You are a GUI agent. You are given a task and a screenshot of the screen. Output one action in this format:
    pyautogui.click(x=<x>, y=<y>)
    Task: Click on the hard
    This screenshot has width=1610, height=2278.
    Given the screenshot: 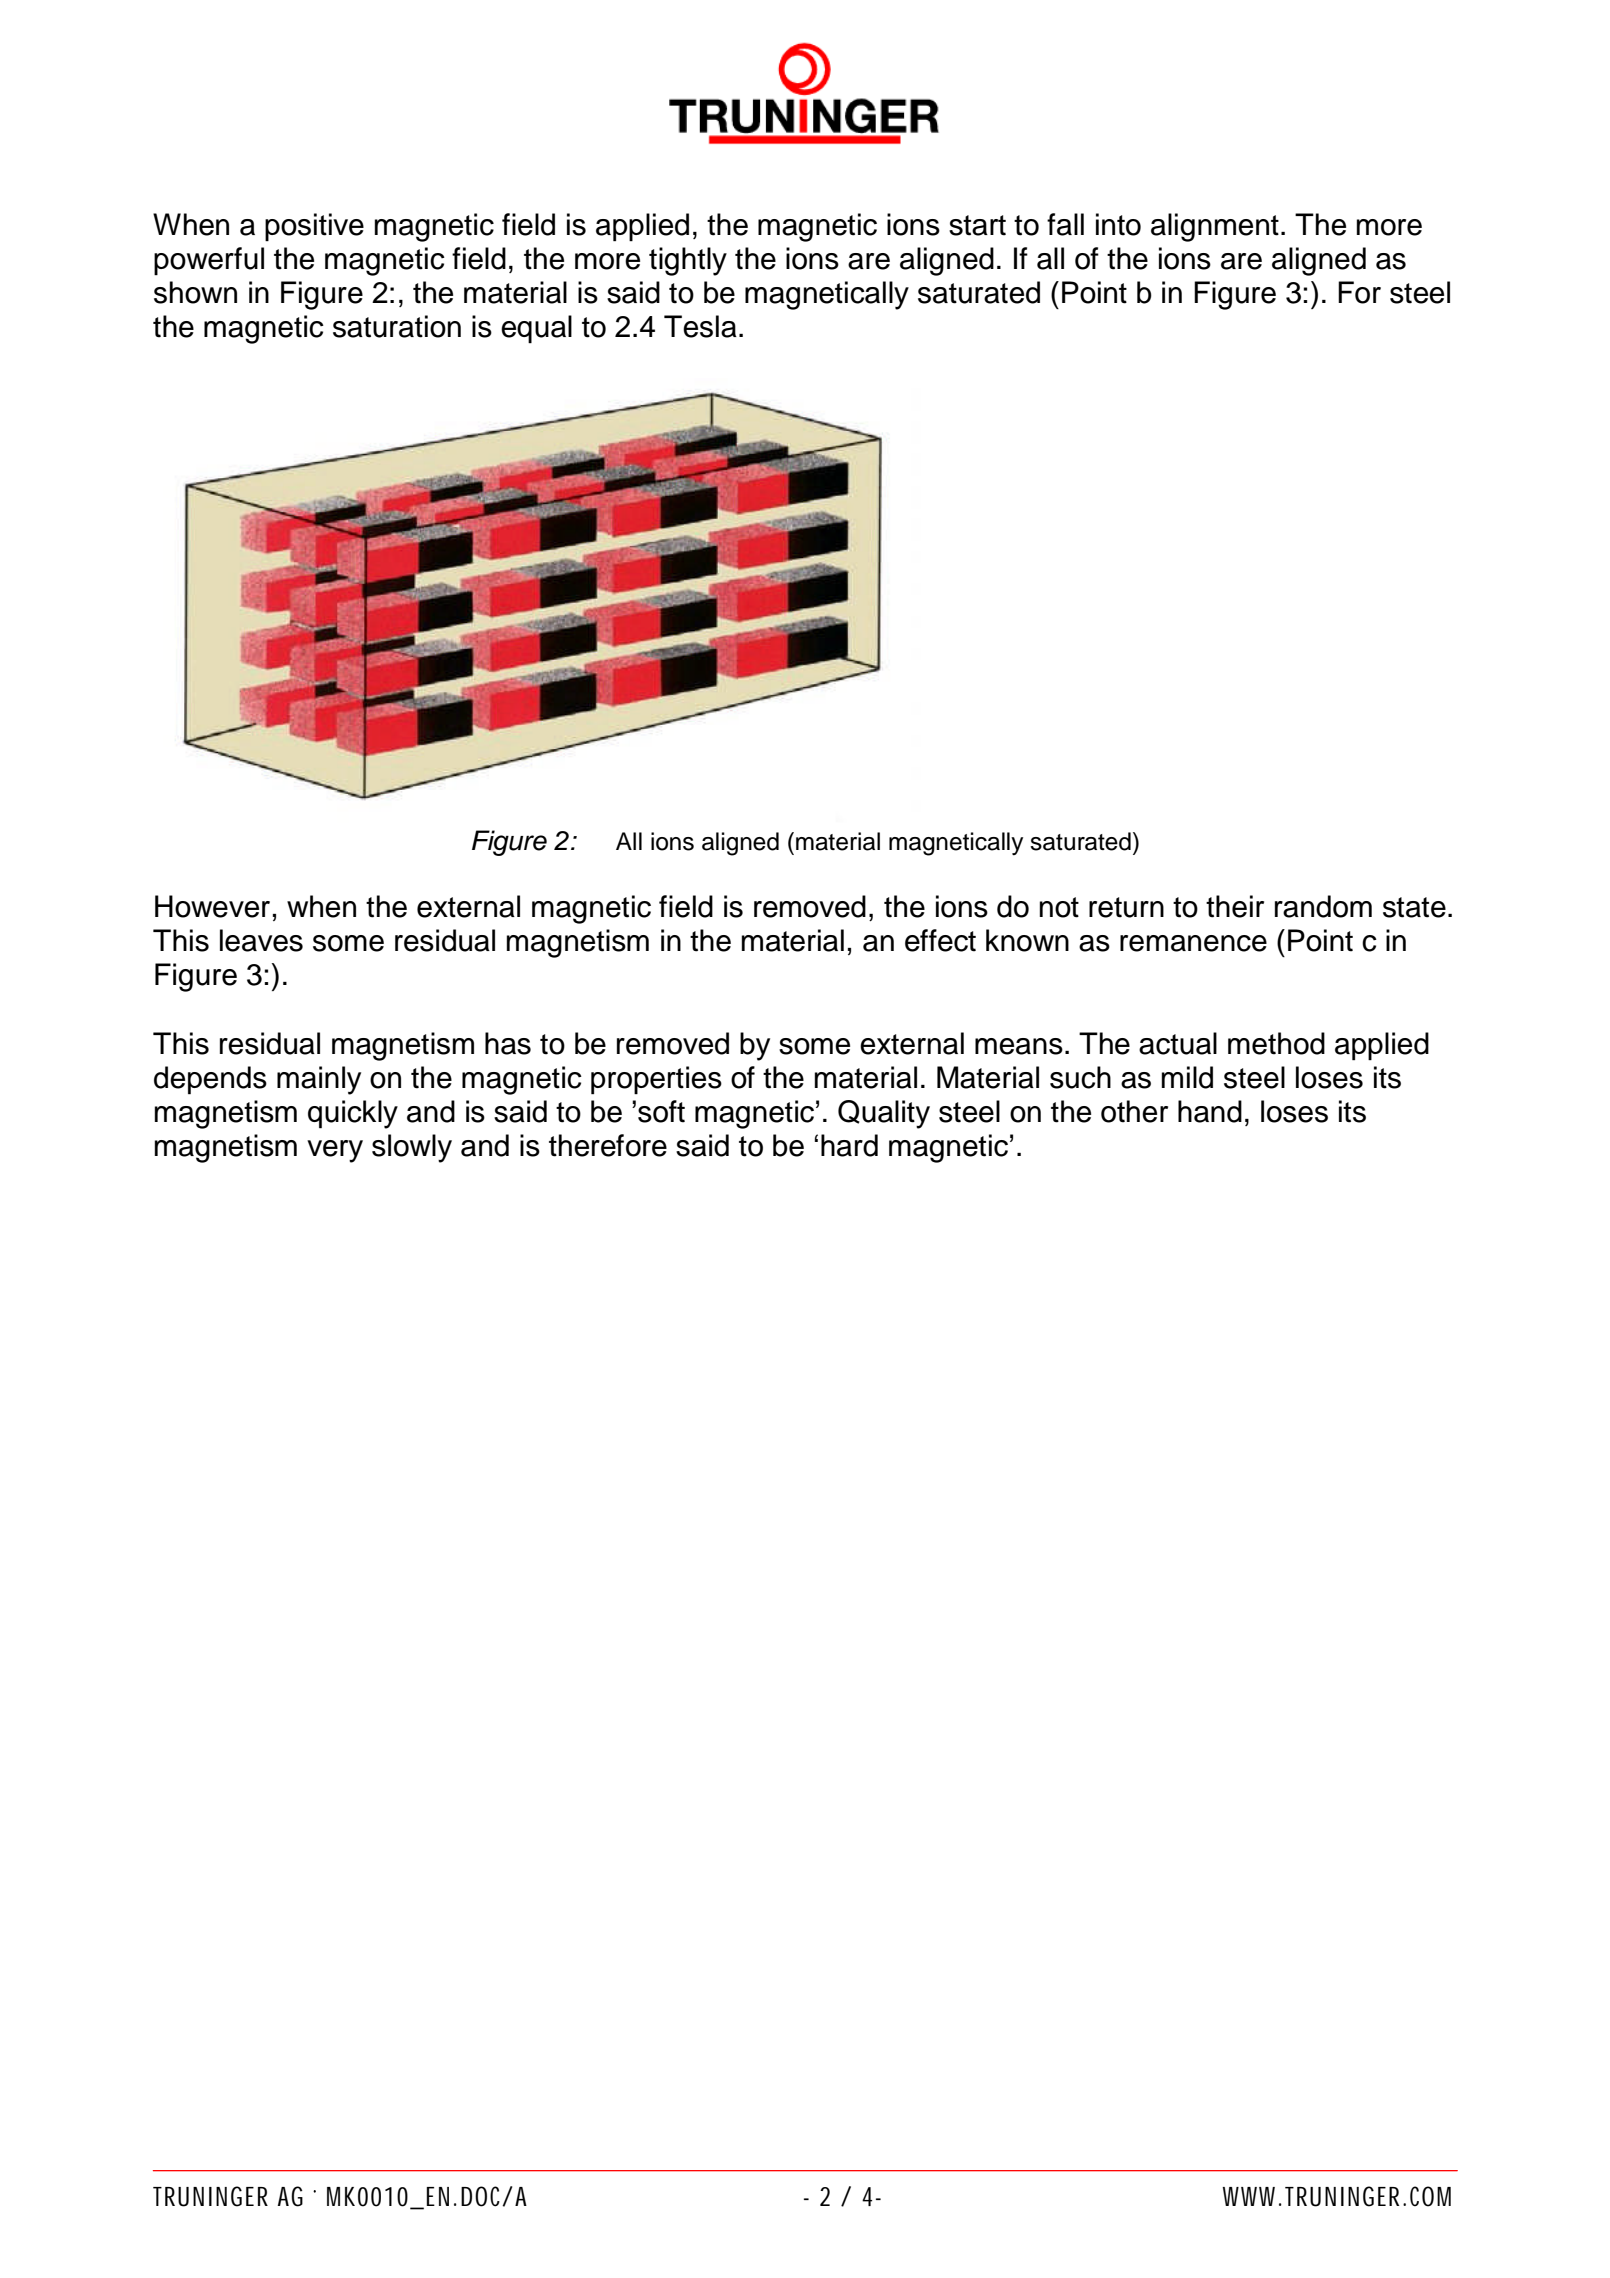 What is the action you would take?
    pyautogui.click(x=849, y=1145)
